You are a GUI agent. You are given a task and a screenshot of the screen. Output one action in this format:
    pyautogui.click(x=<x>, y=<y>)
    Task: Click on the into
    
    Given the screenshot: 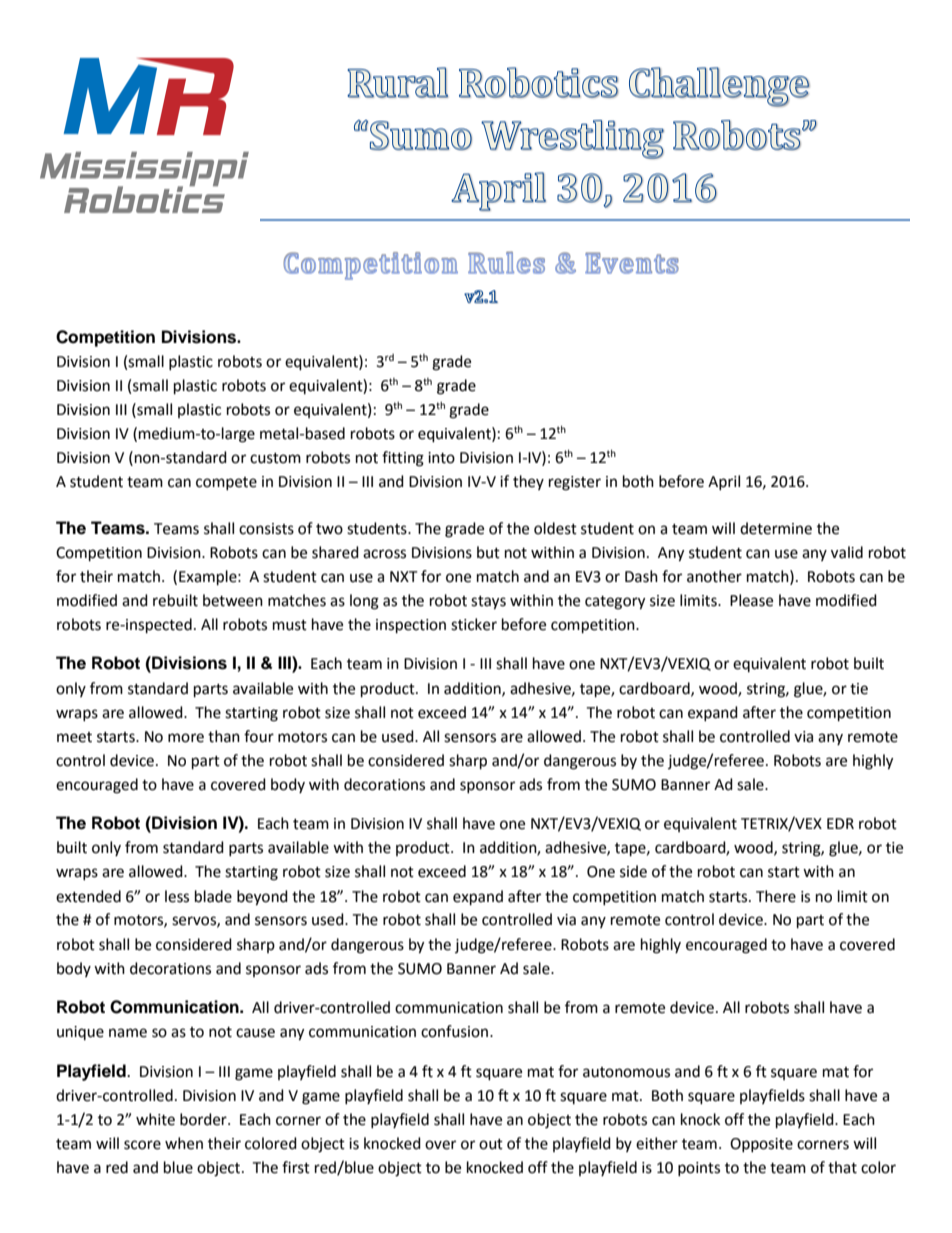 What is the action you would take?
    pyautogui.click(x=441, y=458)
